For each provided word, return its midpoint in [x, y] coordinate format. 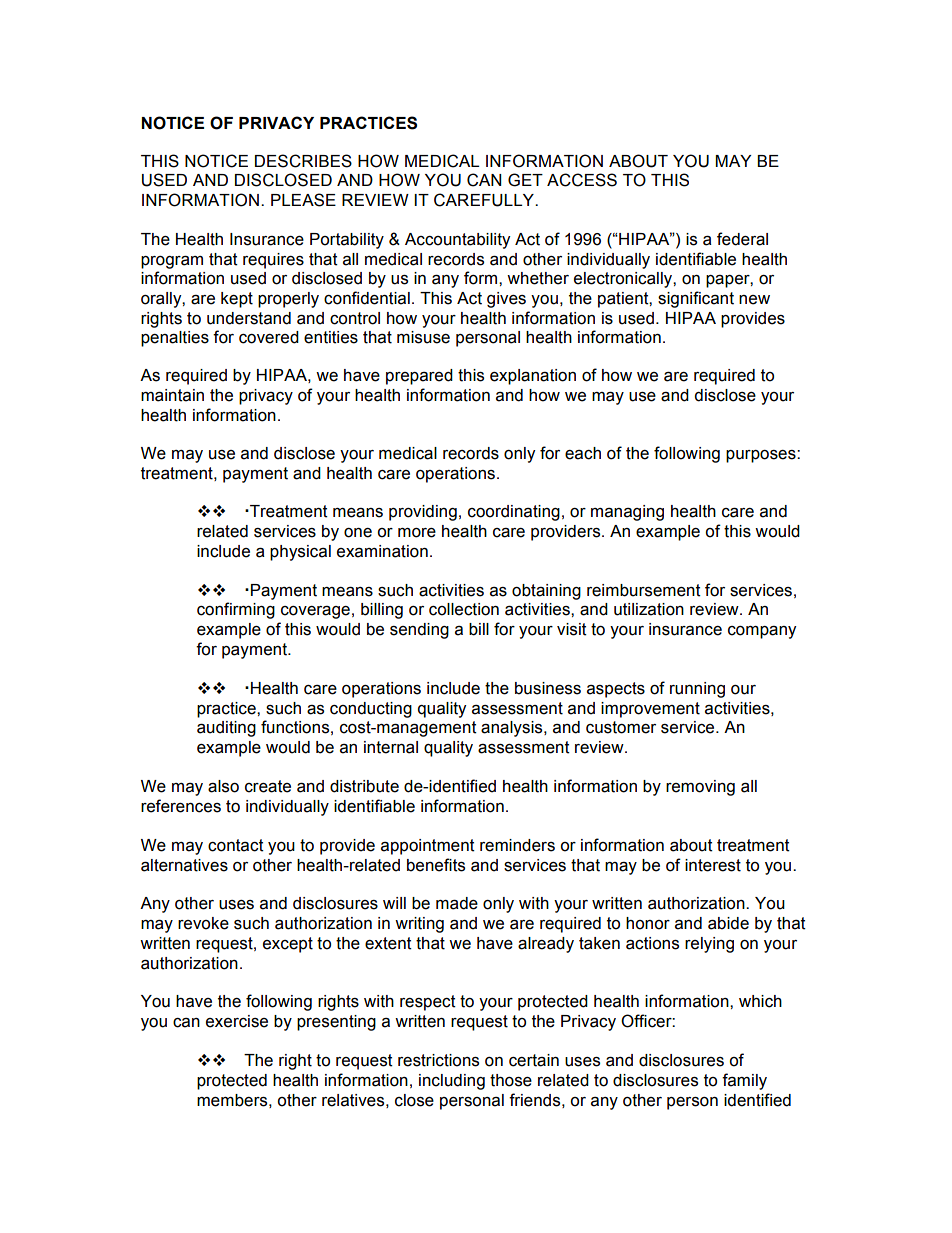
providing [423, 513]
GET [525, 180]
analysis [513, 729]
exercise [237, 1021]
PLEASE [303, 200]
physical [300, 553]
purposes [762, 456]
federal [742, 239]
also [223, 786]
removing [700, 788]
